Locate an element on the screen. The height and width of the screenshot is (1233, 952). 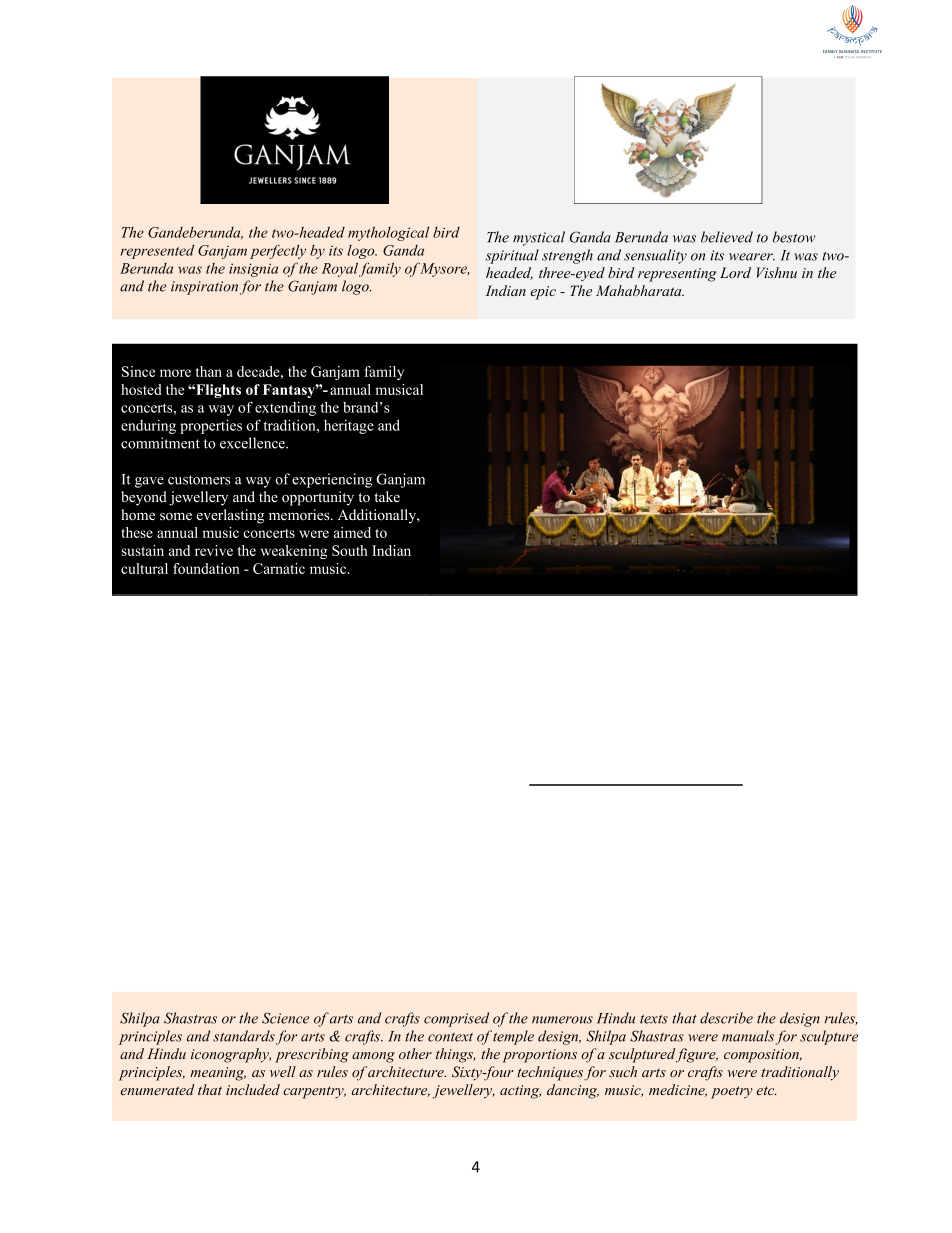
meaning is located at coordinates (218, 1074).
